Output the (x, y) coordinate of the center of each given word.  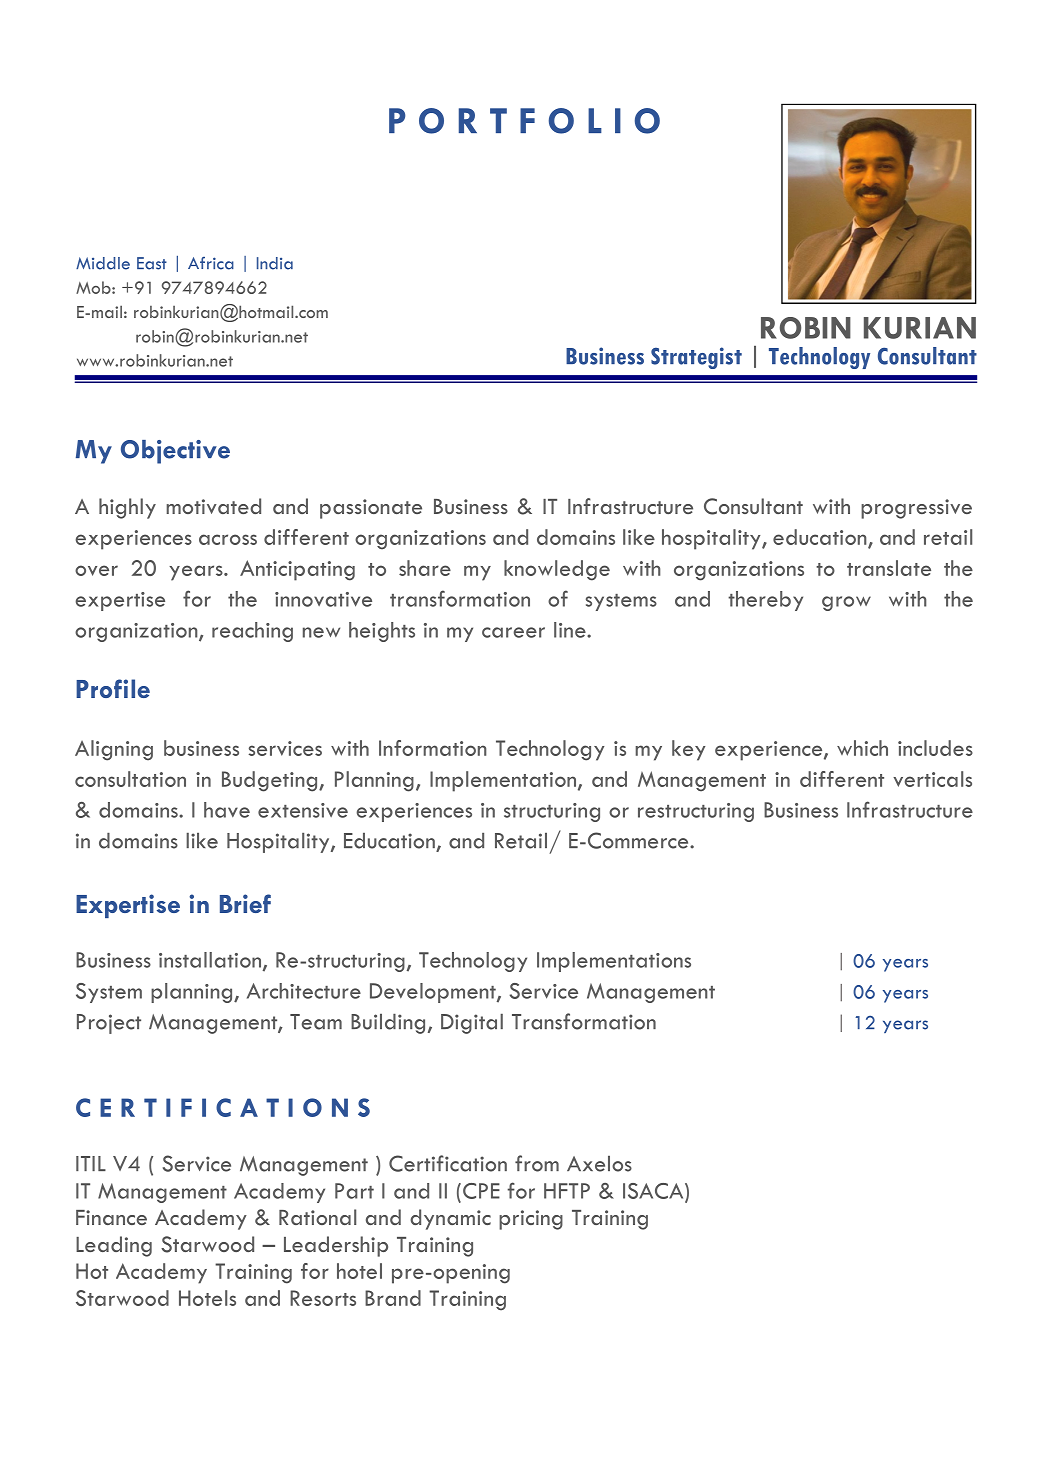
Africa (211, 263)
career (513, 632)
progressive (916, 509)
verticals (932, 779)
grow (846, 603)
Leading (114, 1246)
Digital (472, 1024)
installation (211, 961)
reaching (252, 632)
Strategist (696, 358)
